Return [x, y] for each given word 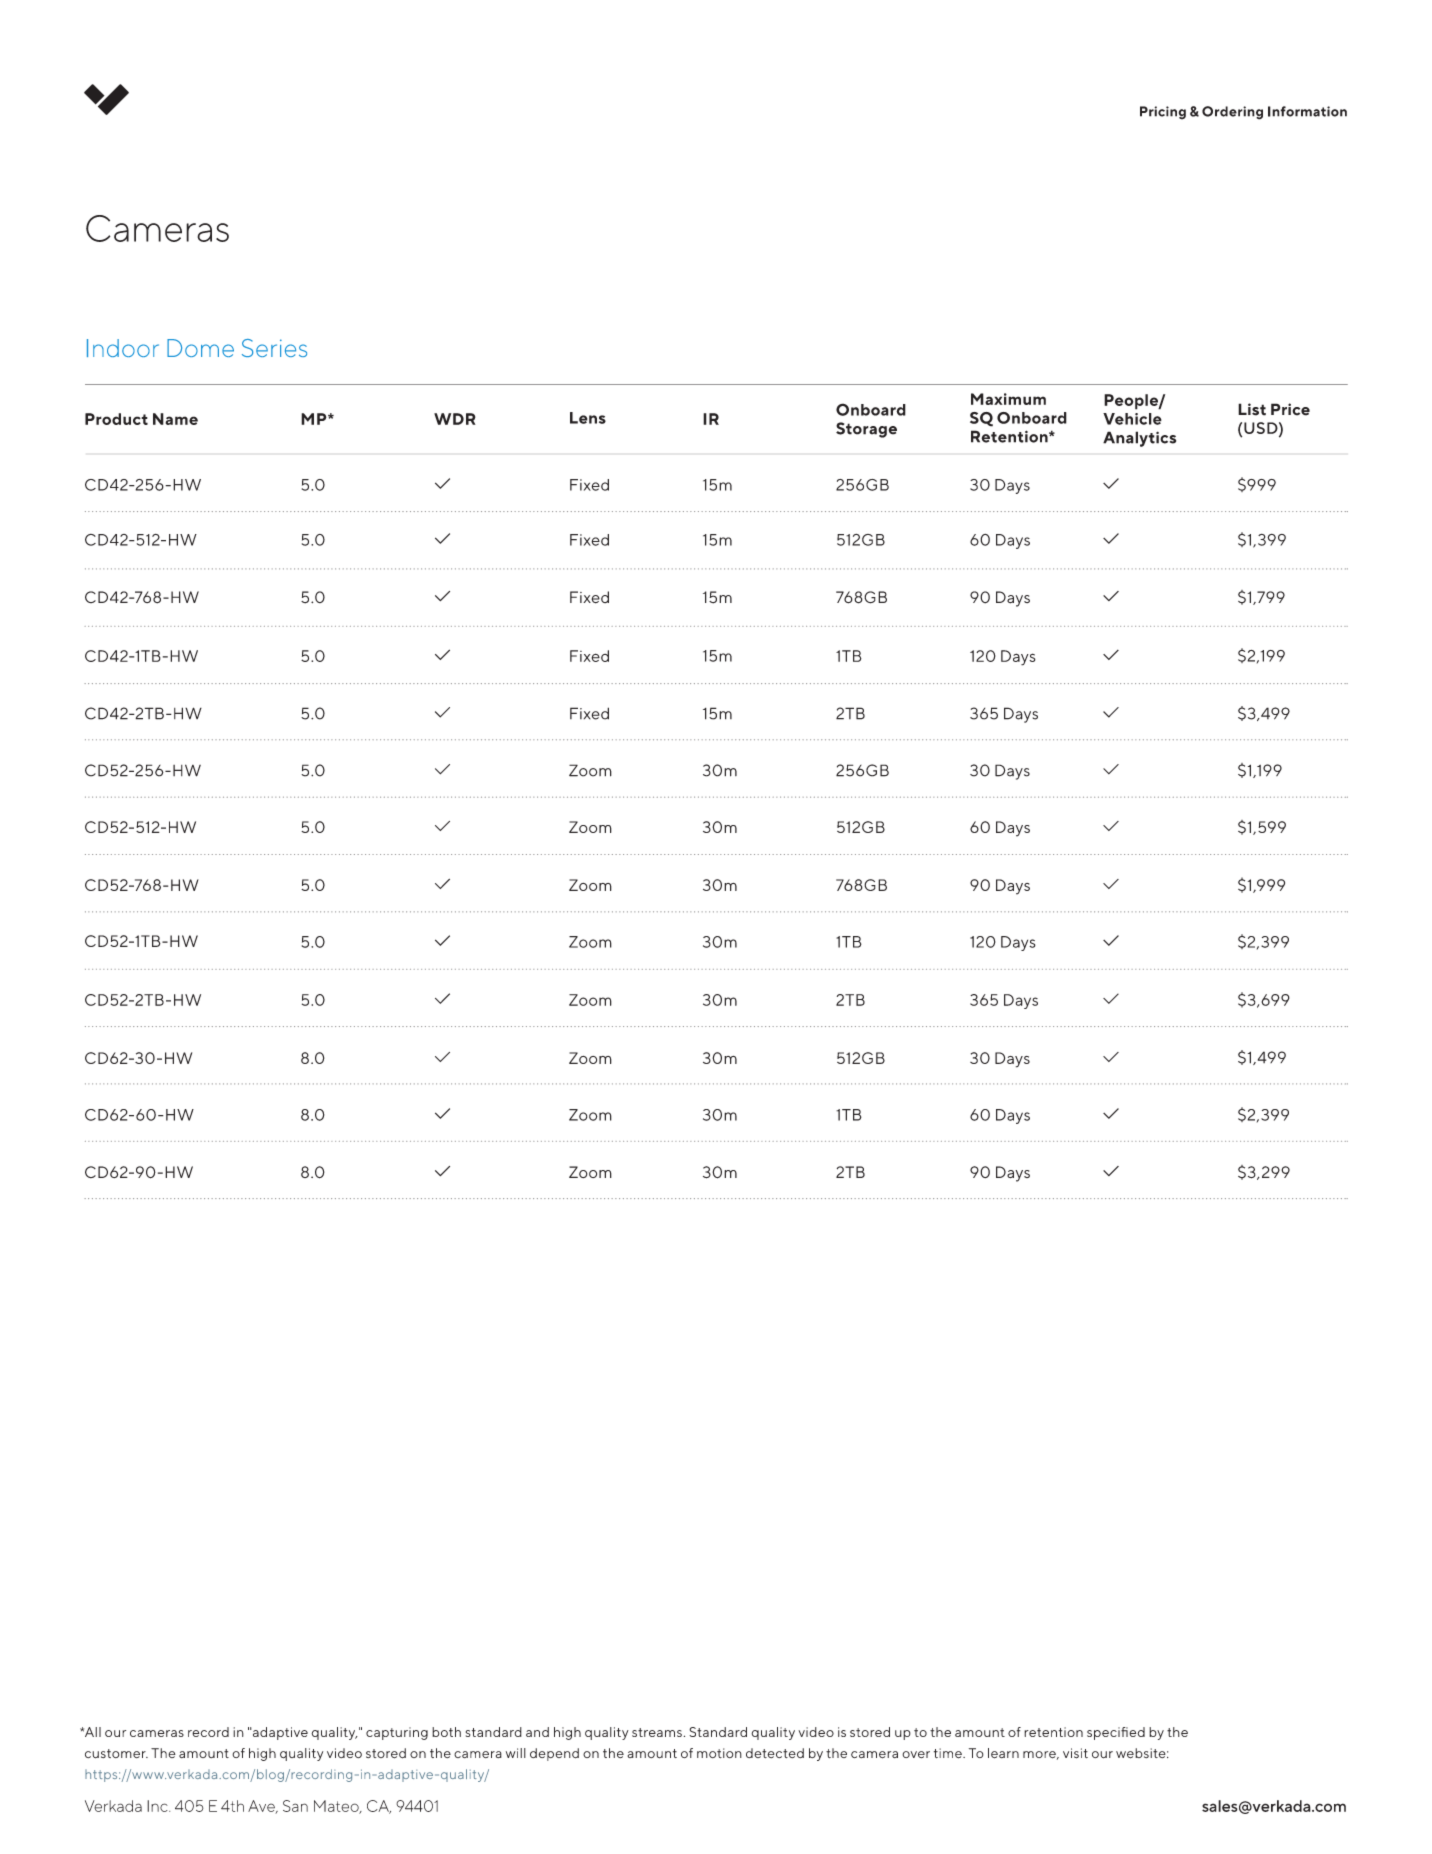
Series [274, 348]
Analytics [1139, 439]
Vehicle [1132, 419]
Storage [866, 430]
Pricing [1163, 113]
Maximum [1008, 399]
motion [719, 1753]
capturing [397, 1733]
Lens [588, 418]
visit [1075, 1753]
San [295, 1806]
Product [116, 419]
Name [175, 419]
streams [657, 1732]
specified [1116, 1733]
